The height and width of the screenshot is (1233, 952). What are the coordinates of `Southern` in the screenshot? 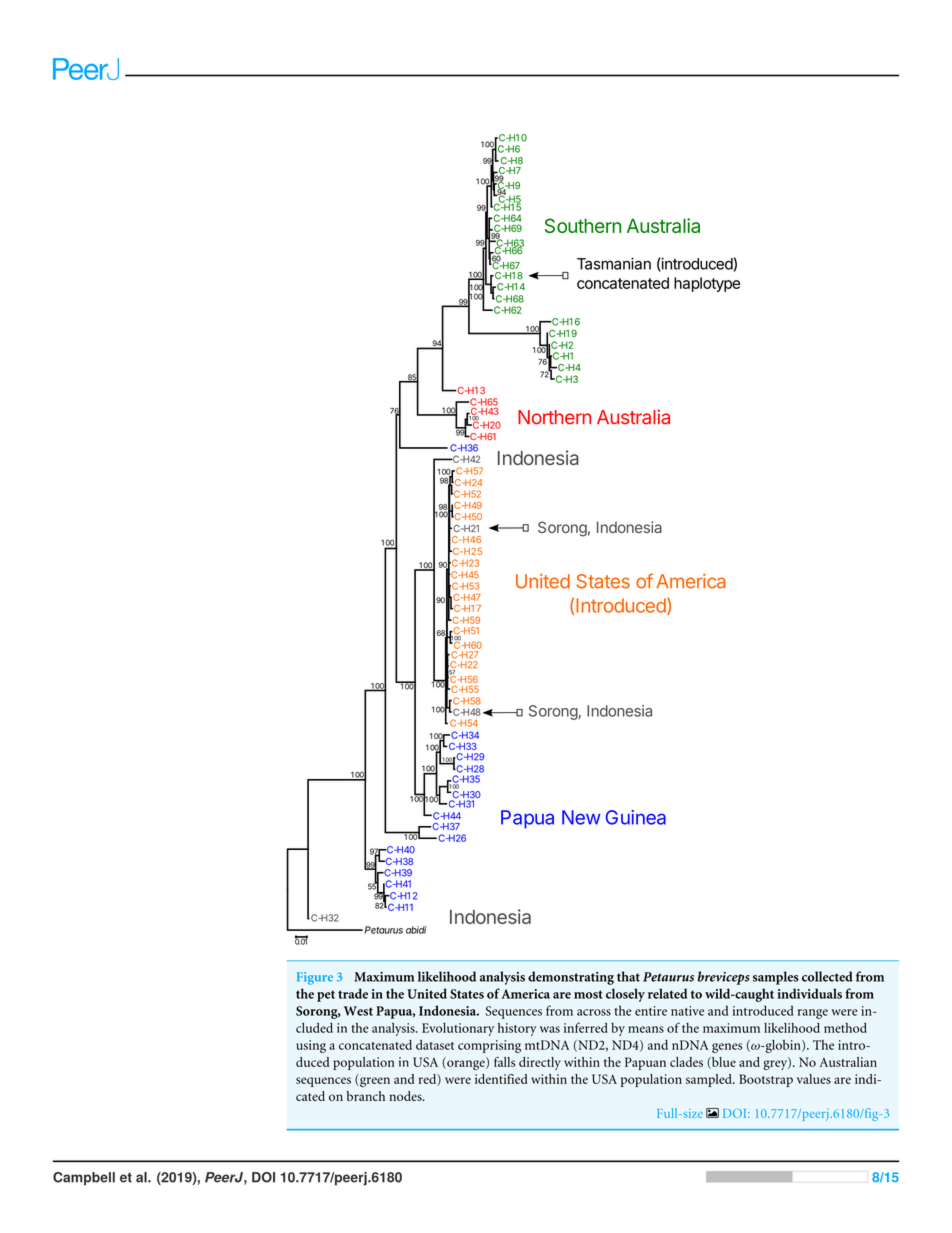 It's located at (583, 225).
